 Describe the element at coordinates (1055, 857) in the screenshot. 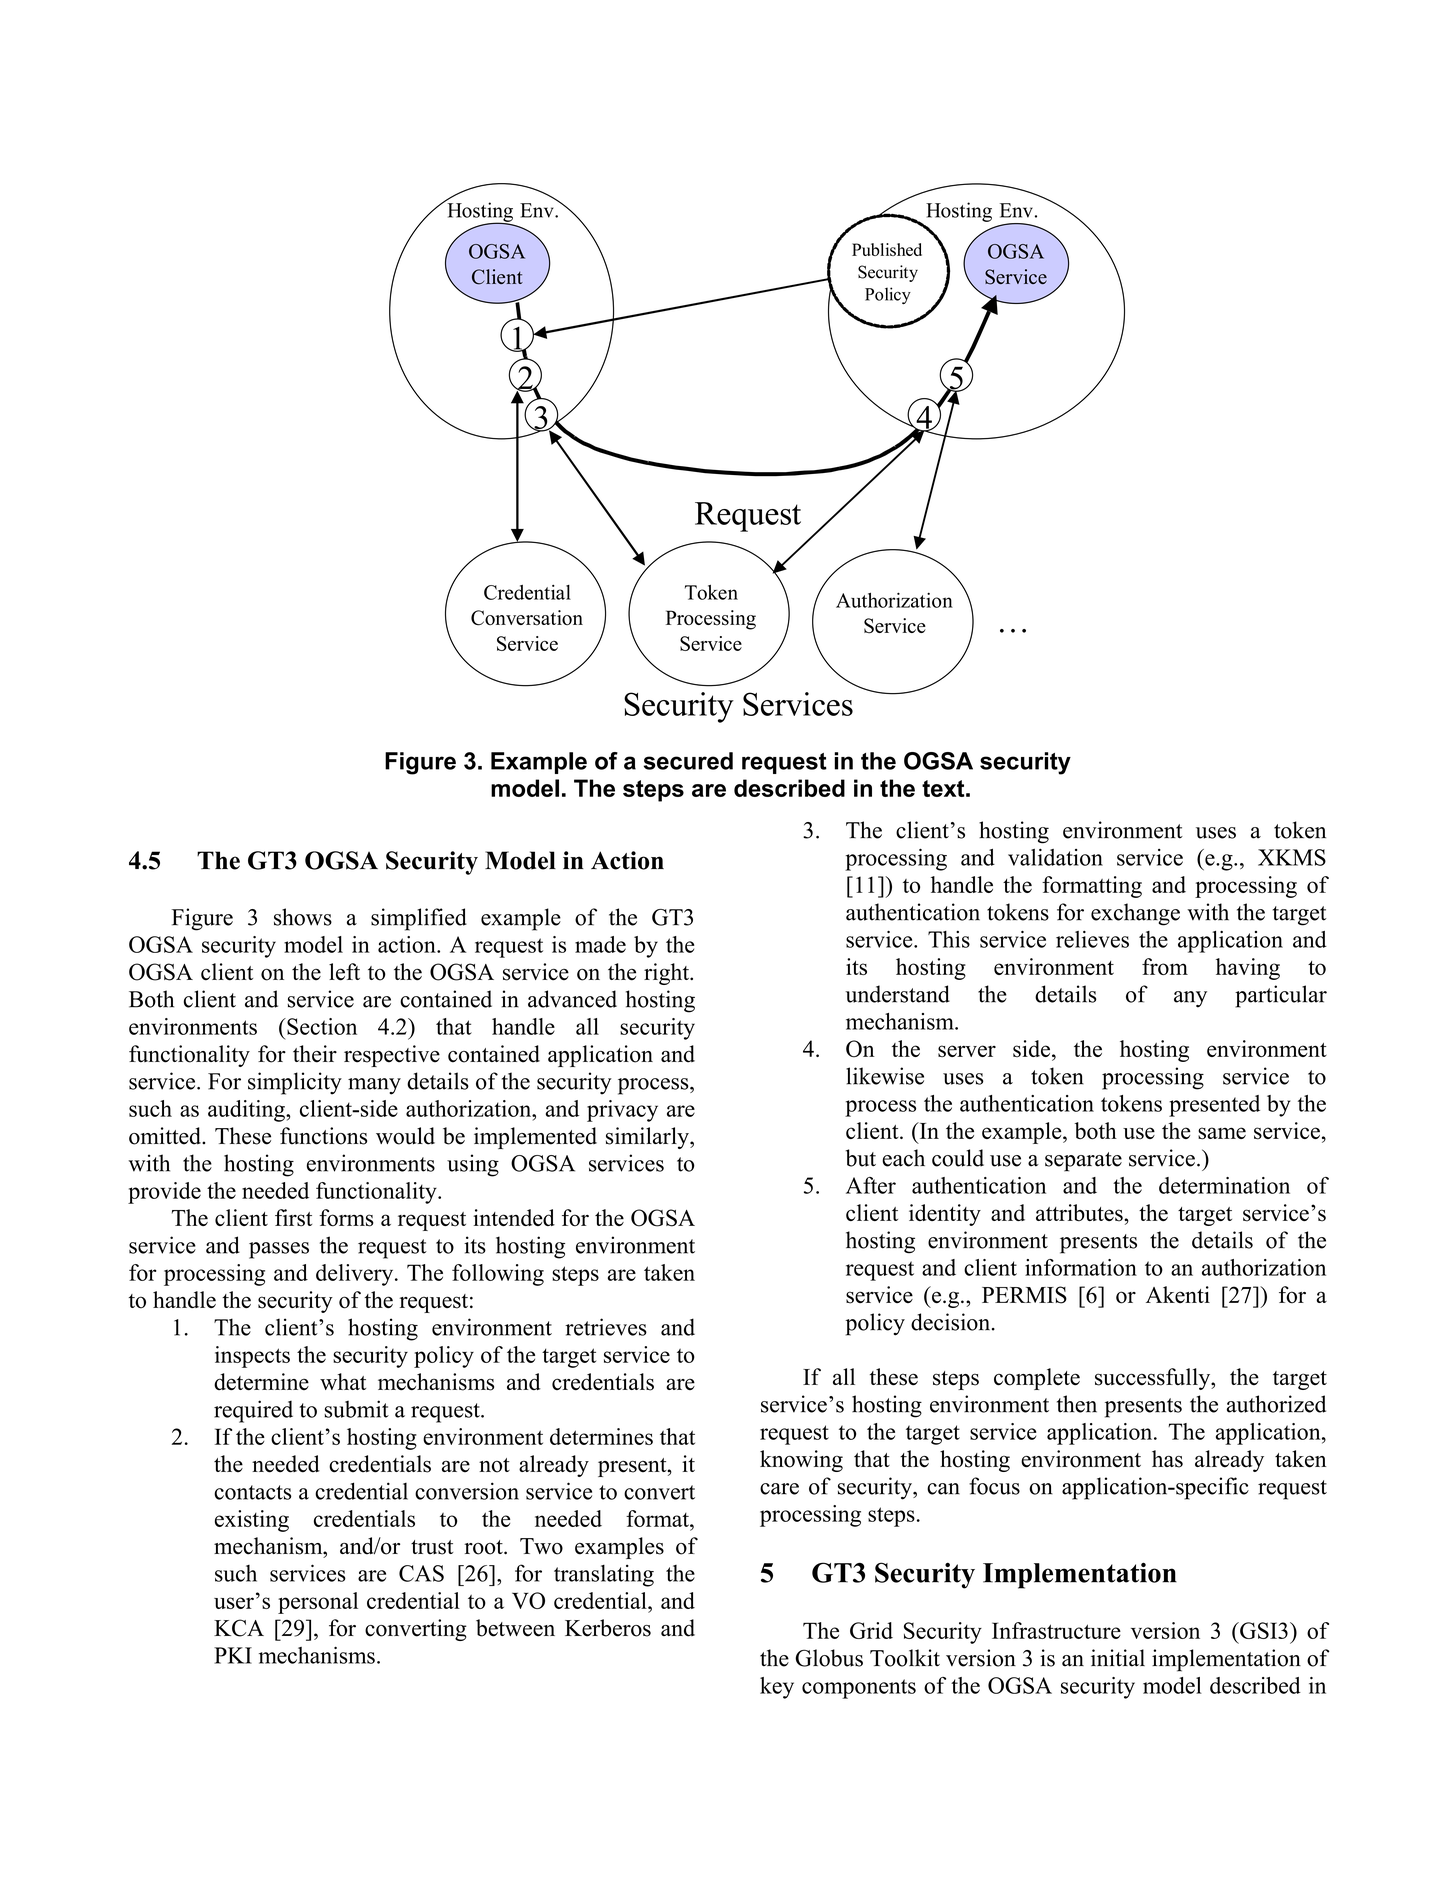

I see `validation` at that location.
